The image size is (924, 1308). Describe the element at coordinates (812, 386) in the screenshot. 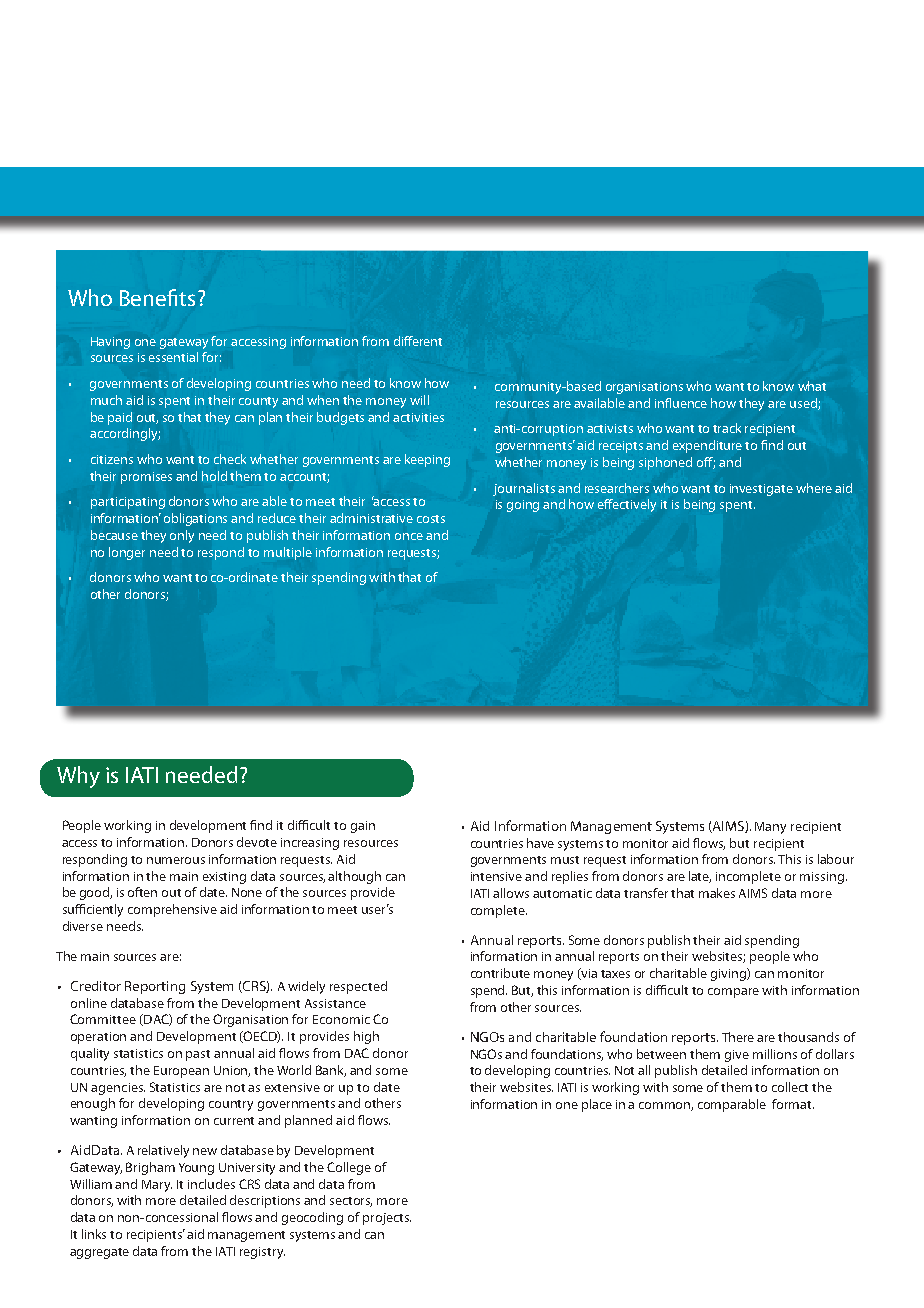

I see `what` at that location.
